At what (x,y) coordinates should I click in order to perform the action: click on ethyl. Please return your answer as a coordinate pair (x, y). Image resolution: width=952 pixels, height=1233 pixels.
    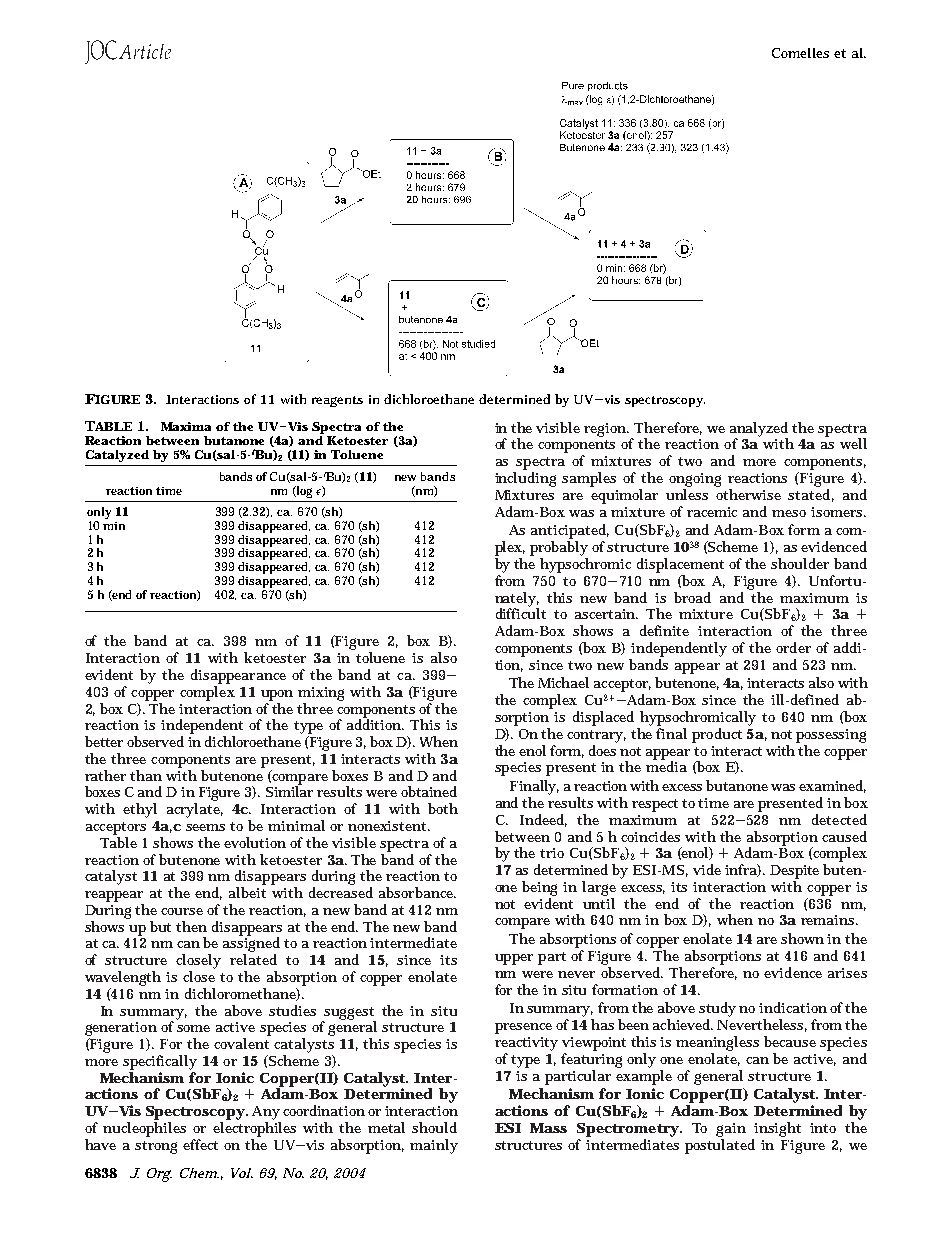
    Looking at the image, I should click on (140, 810).
